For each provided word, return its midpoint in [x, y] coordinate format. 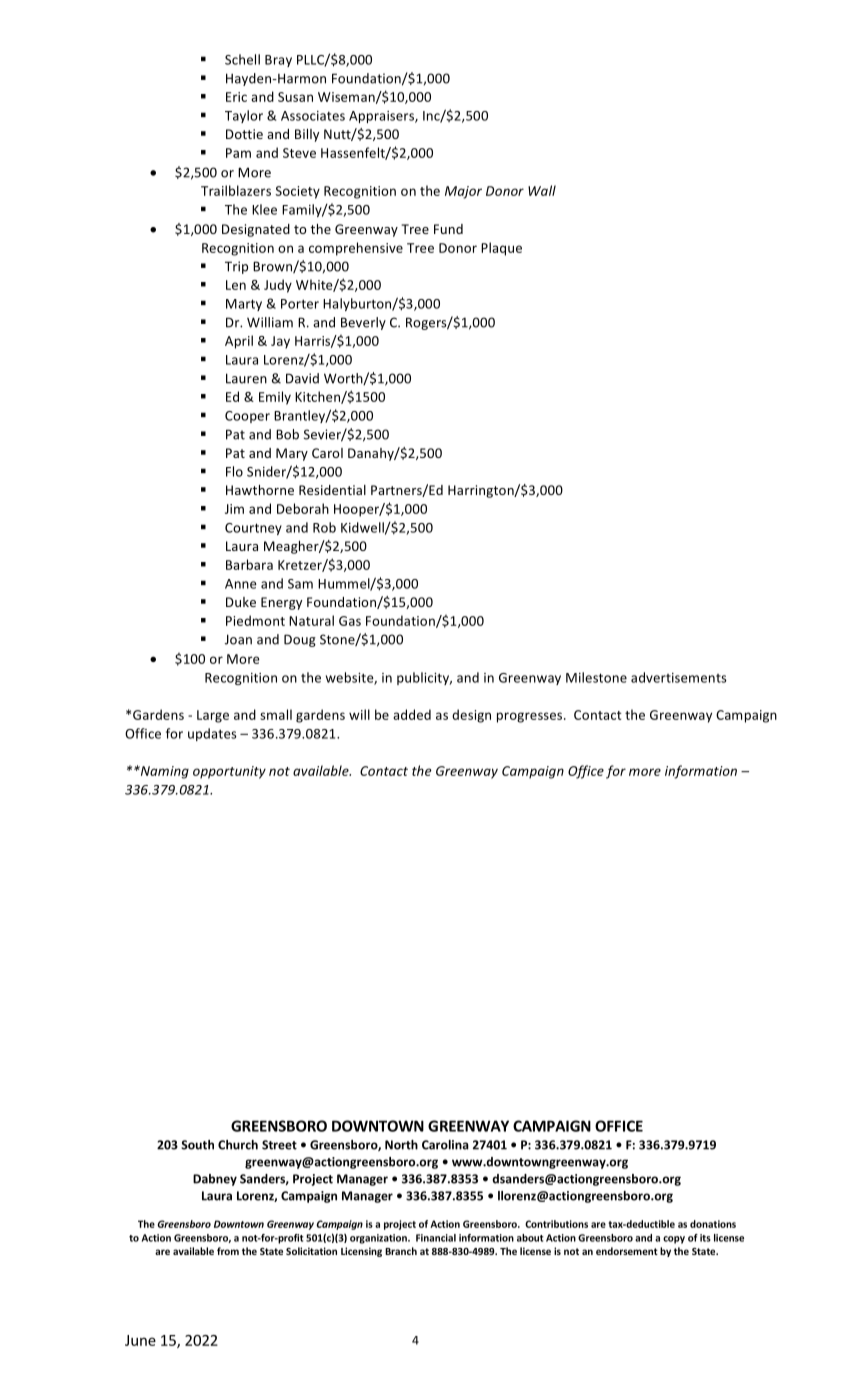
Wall [542, 190]
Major [463, 192]
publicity [424, 678]
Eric [236, 97]
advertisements [679, 677]
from [228, 1251]
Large [213, 716]
